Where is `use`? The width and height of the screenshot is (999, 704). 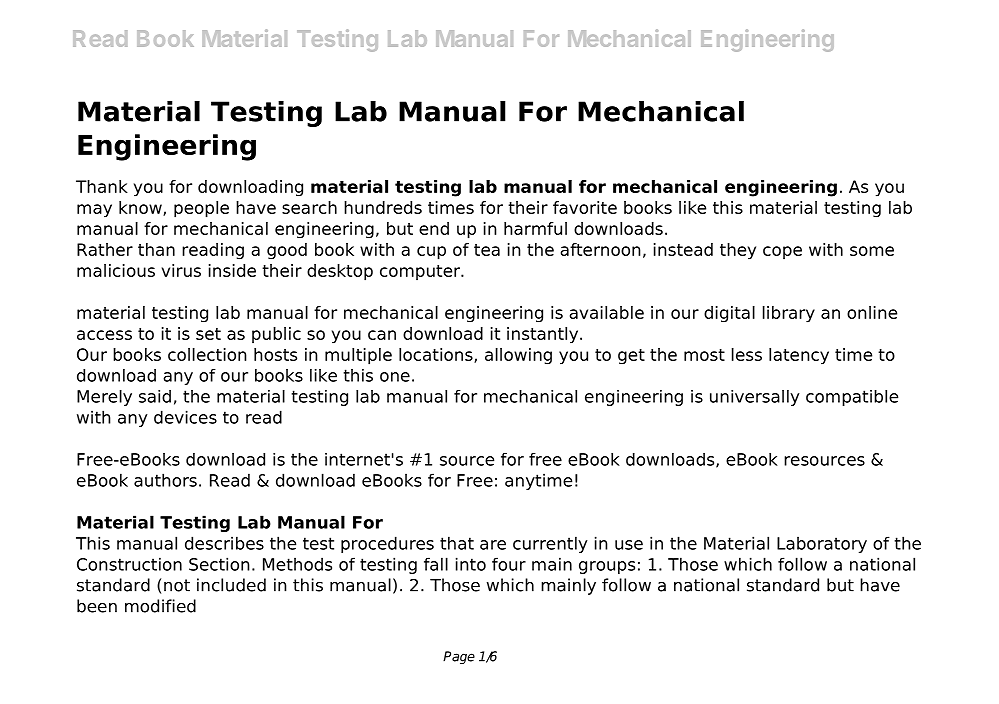 use is located at coordinates (629, 545).
